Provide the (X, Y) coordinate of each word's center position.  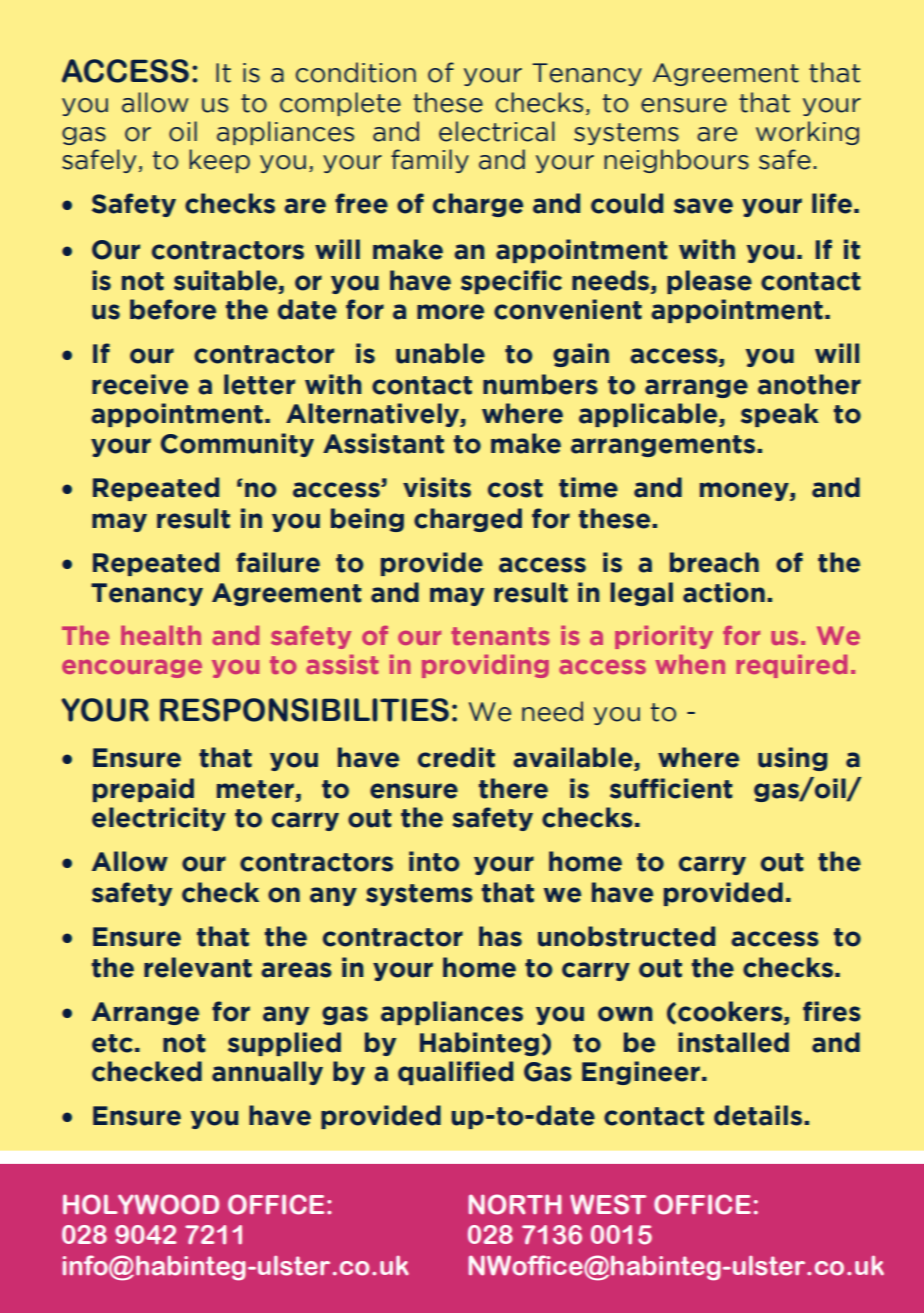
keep (219, 161)
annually (267, 1073)
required (791, 666)
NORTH (515, 1204)
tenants (500, 636)
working (807, 133)
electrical (497, 131)
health (161, 635)
